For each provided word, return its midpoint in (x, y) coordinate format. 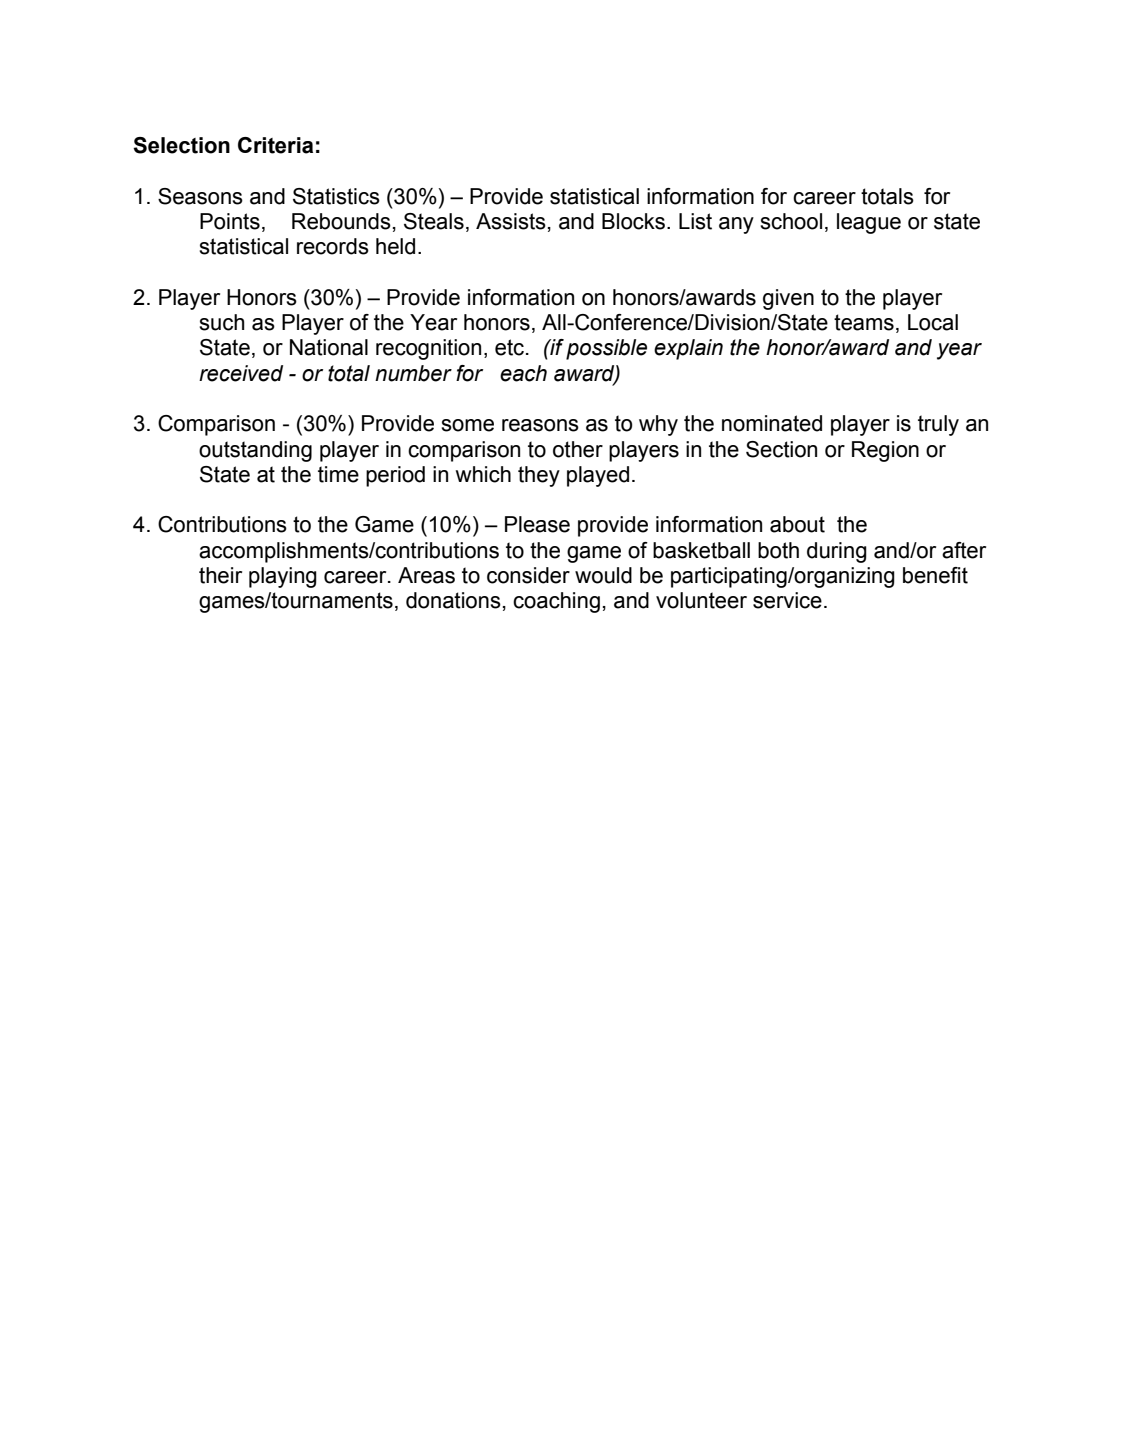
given (788, 299)
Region (885, 451)
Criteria (275, 145)
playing (283, 577)
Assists (511, 221)
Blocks (635, 221)
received (241, 373)
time (338, 474)
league (869, 223)
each (523, 373)
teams (864, 322)
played (598, 476)
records (333, 246)
